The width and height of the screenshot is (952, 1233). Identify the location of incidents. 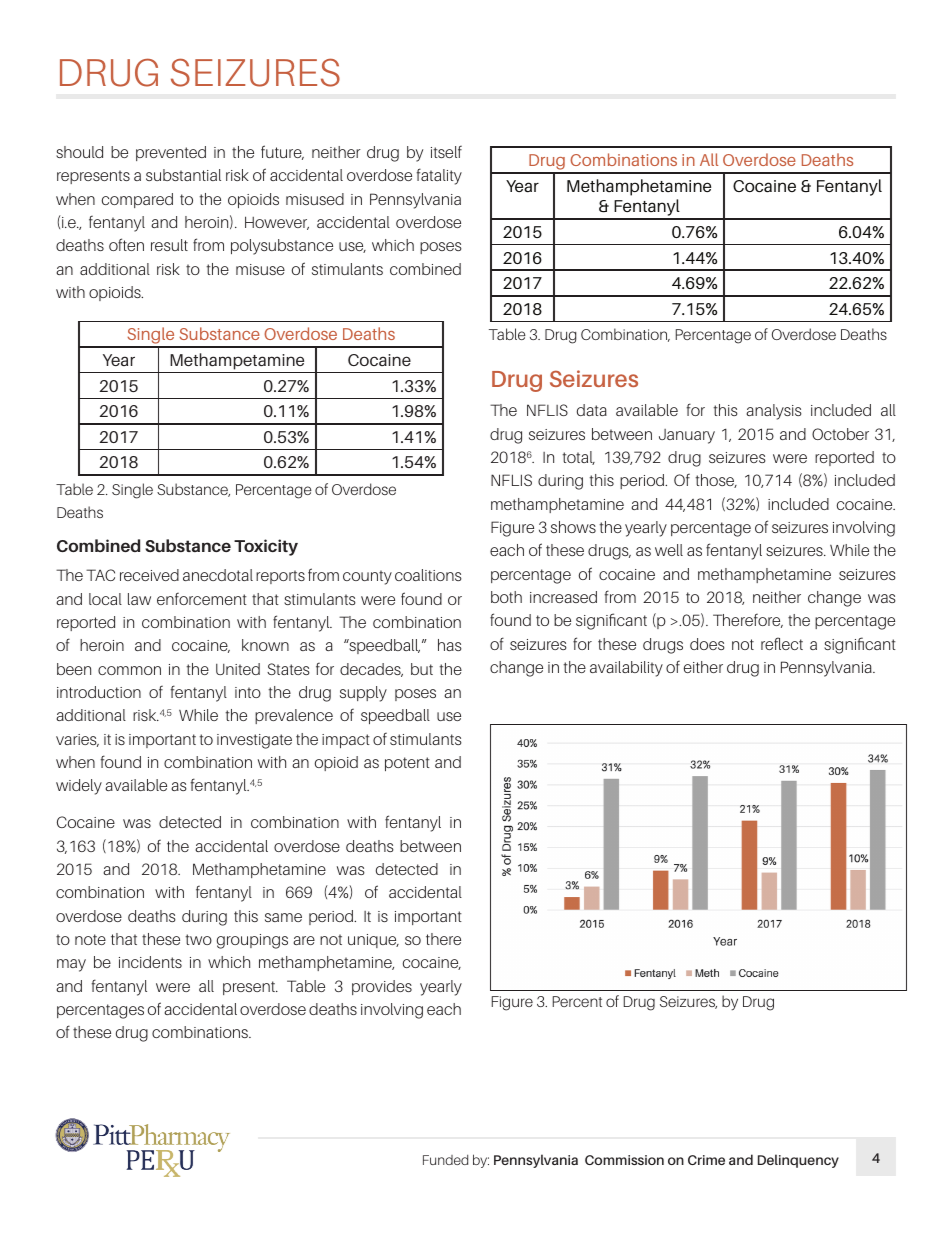
(150, 962).
